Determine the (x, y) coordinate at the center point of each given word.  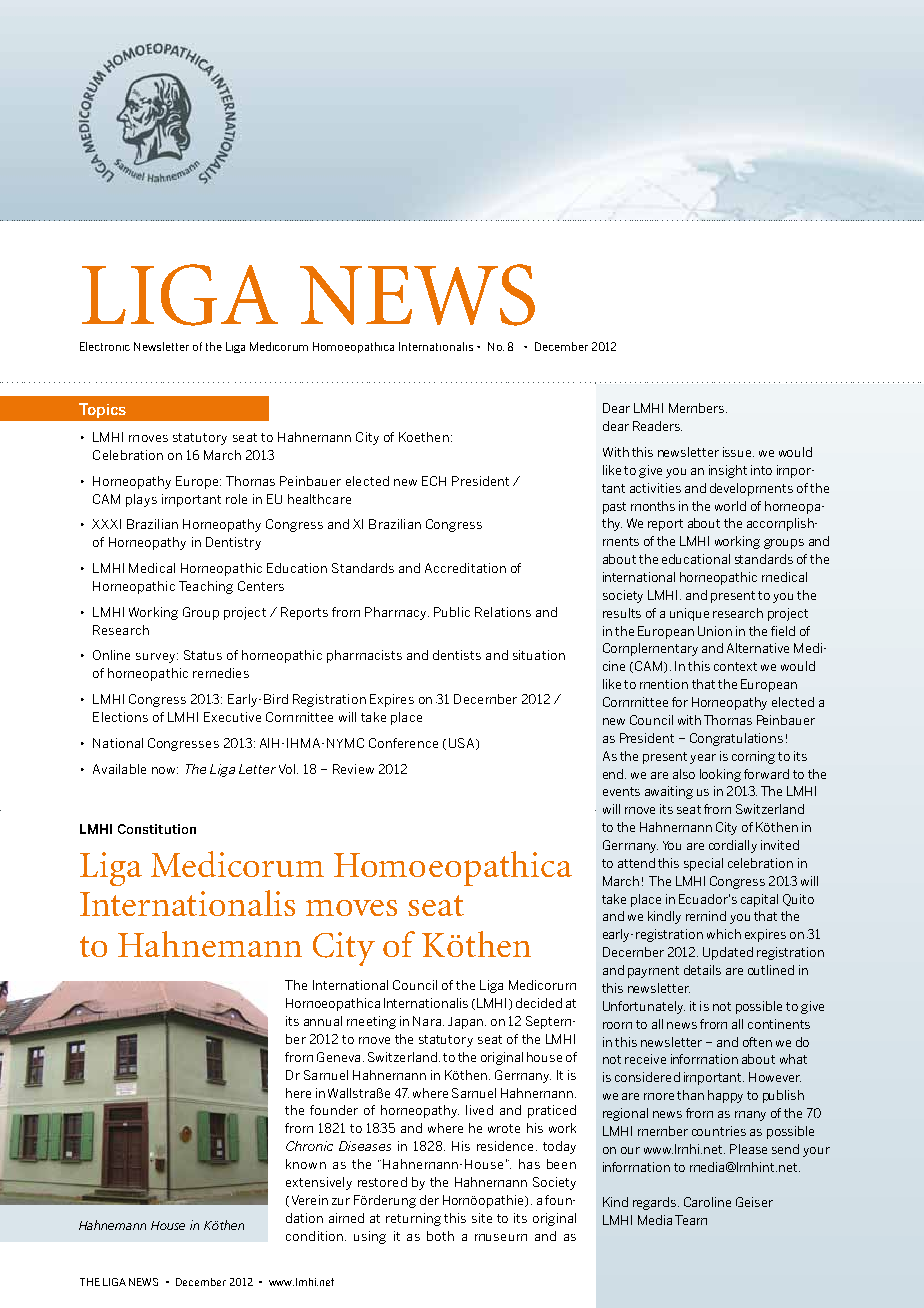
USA (461, 743)
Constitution (157, 829)
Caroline (707, 1202)
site (482, 1218)
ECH (434, 481)
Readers (657, 426)
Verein (310, 1200)
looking (720, 775)
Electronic (105, 346)
